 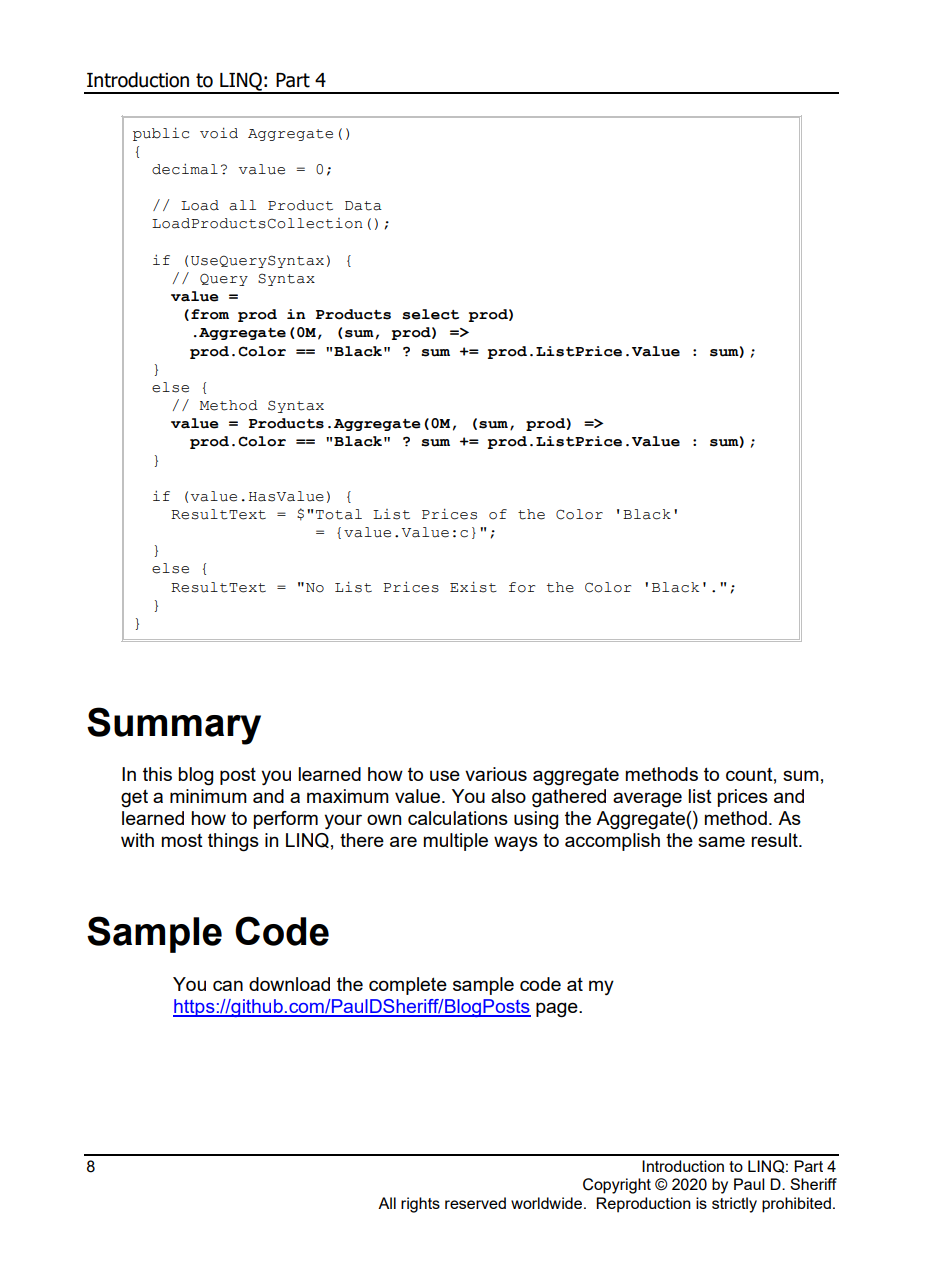 I want to click on select, so click(x=430, y=314).
